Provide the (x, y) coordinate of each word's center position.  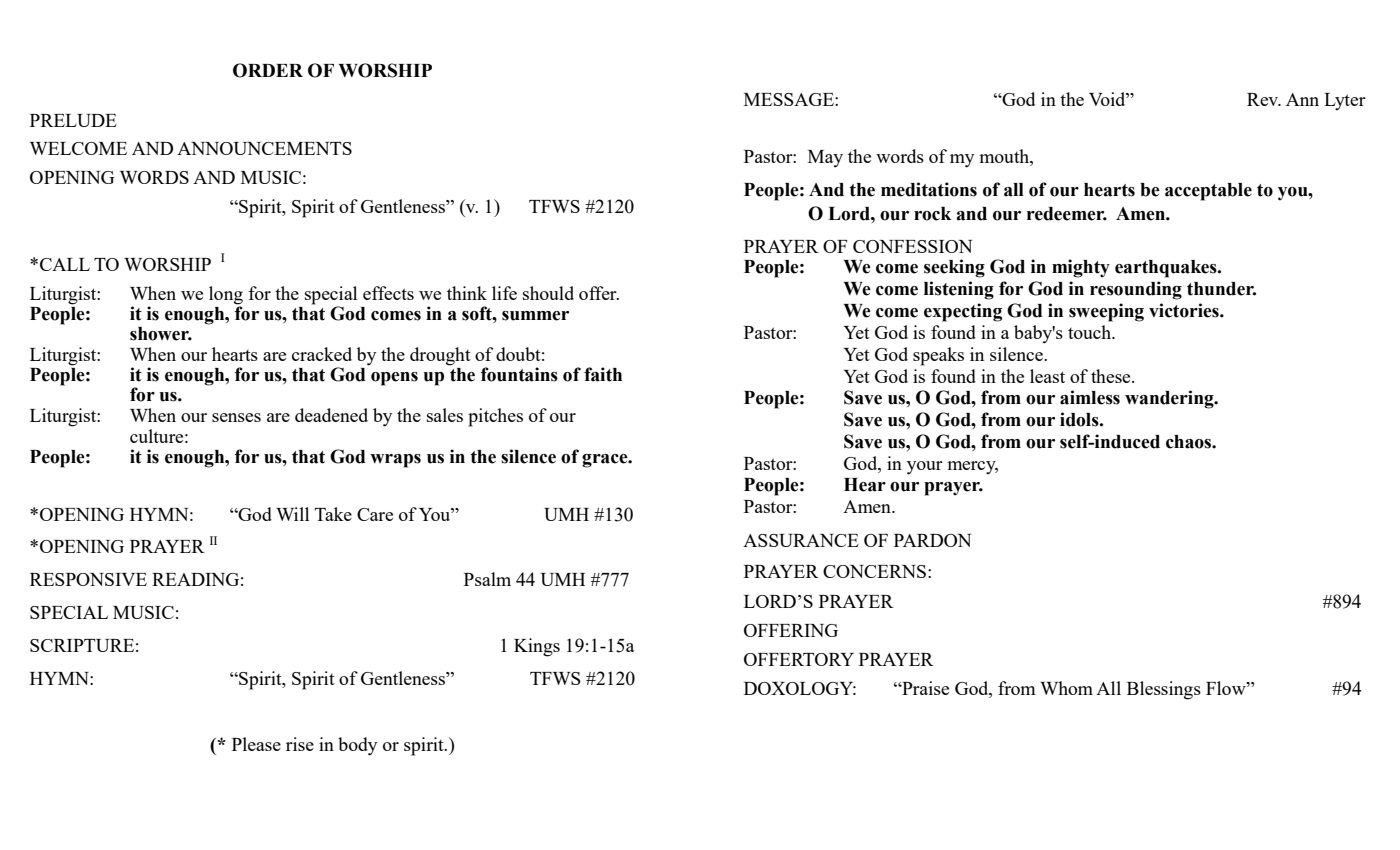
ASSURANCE (801, 540)
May (825, 159)
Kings (537, 647)
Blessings (1164, 690)
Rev (1264, 99)
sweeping (1106, 312)
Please (256, 744)
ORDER (268, 70)
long (226, 295)
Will (292, 514)
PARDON (932, 540)
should (548, 293)
